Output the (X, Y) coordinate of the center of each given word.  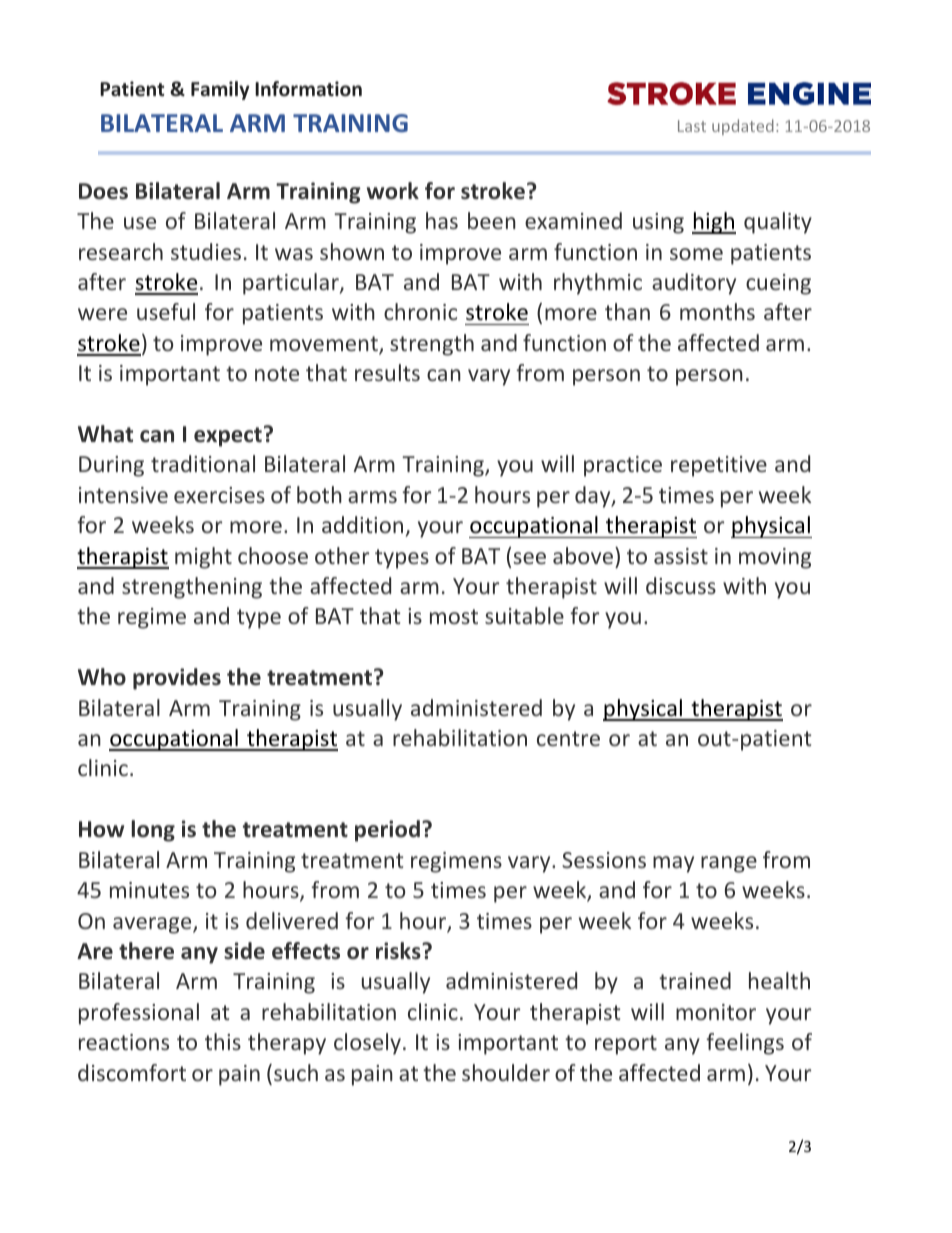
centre (568, 738)
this (223, 1041)
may (673, 864)
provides (177, 679)
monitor (716, 1012)
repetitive (719, 466)
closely (367, 1044)
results (387, 372)
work (393, 191)
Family (220, 90)
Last (692, 126)
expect (228, 437)
